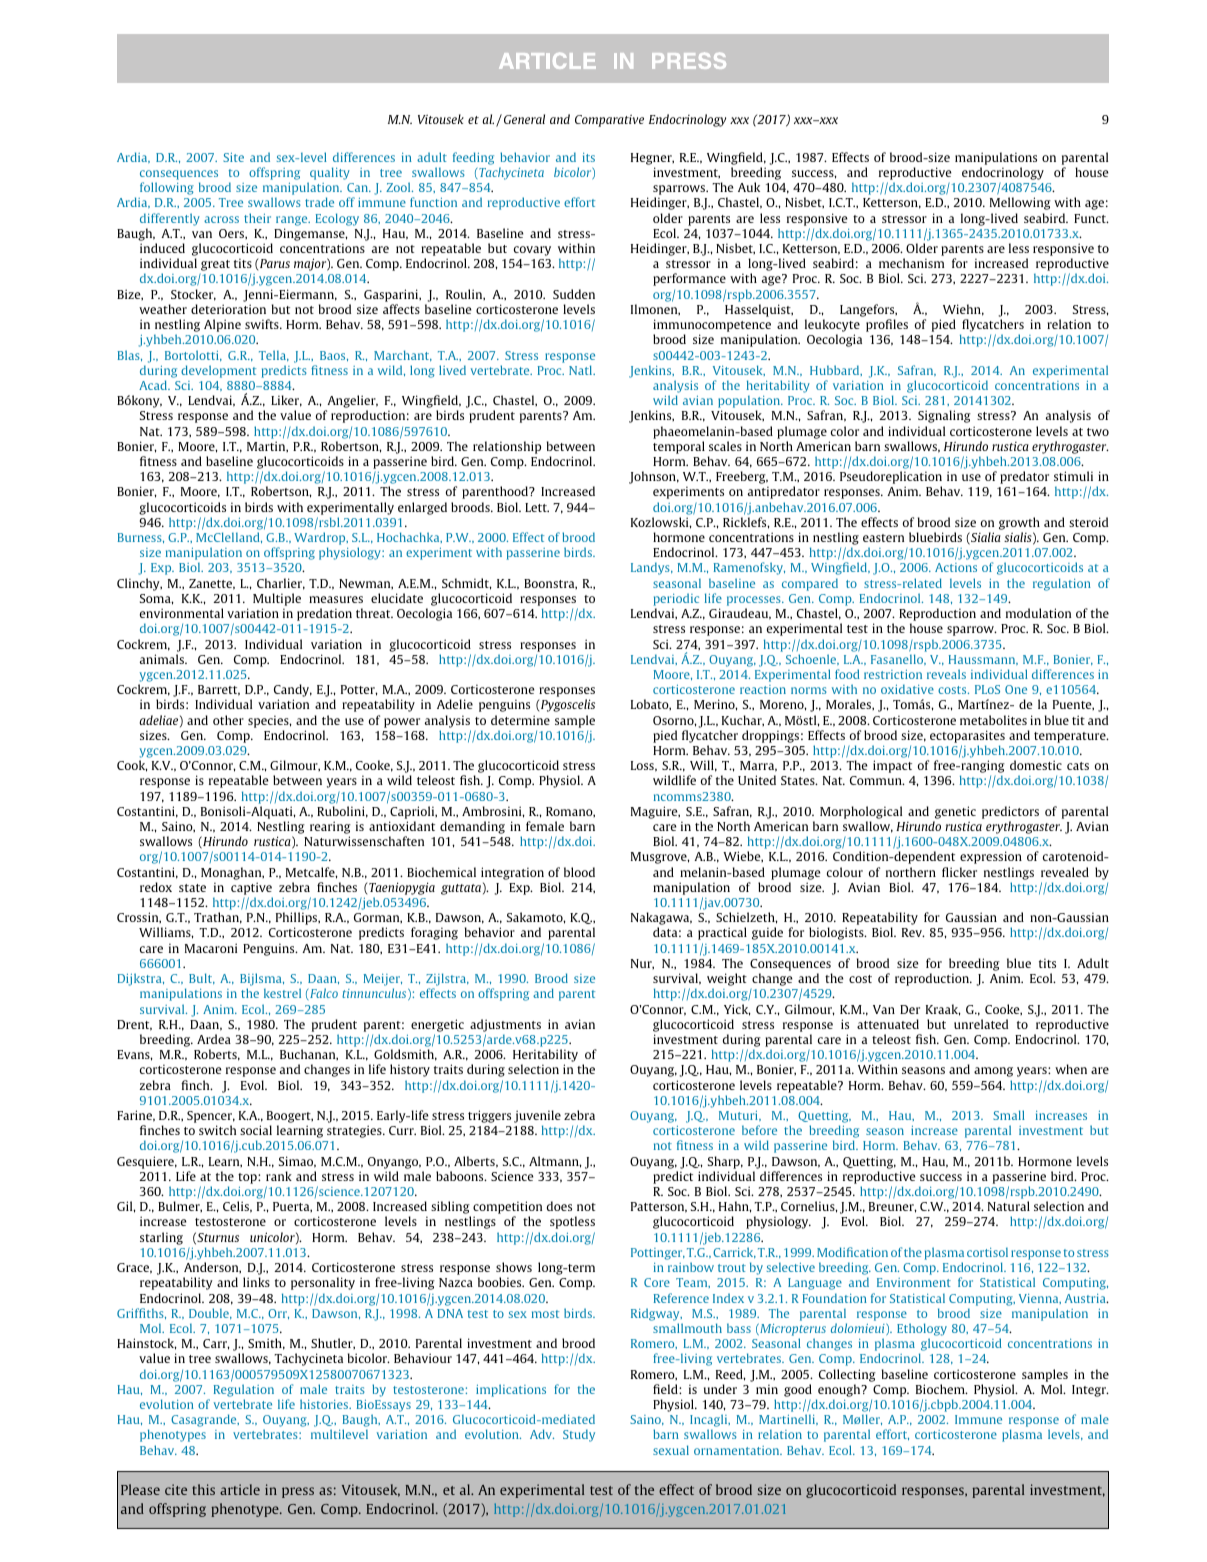 The width and height of the document is (1207, 1562). Describe the element at coordinates (505, 1025) in the document. I see `adjustments` at that location.
